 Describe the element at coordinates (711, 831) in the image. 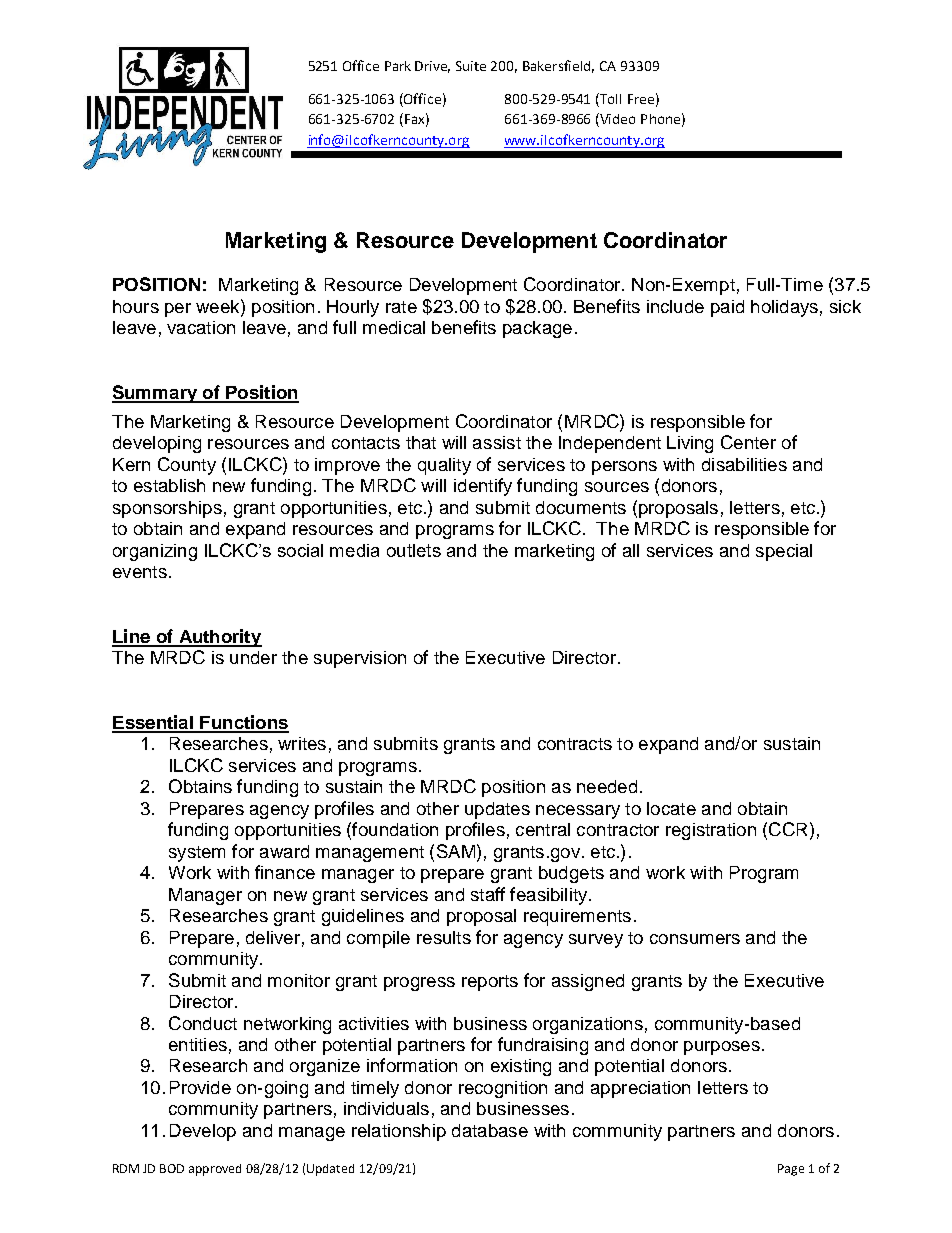

I see `registration` at that location.
